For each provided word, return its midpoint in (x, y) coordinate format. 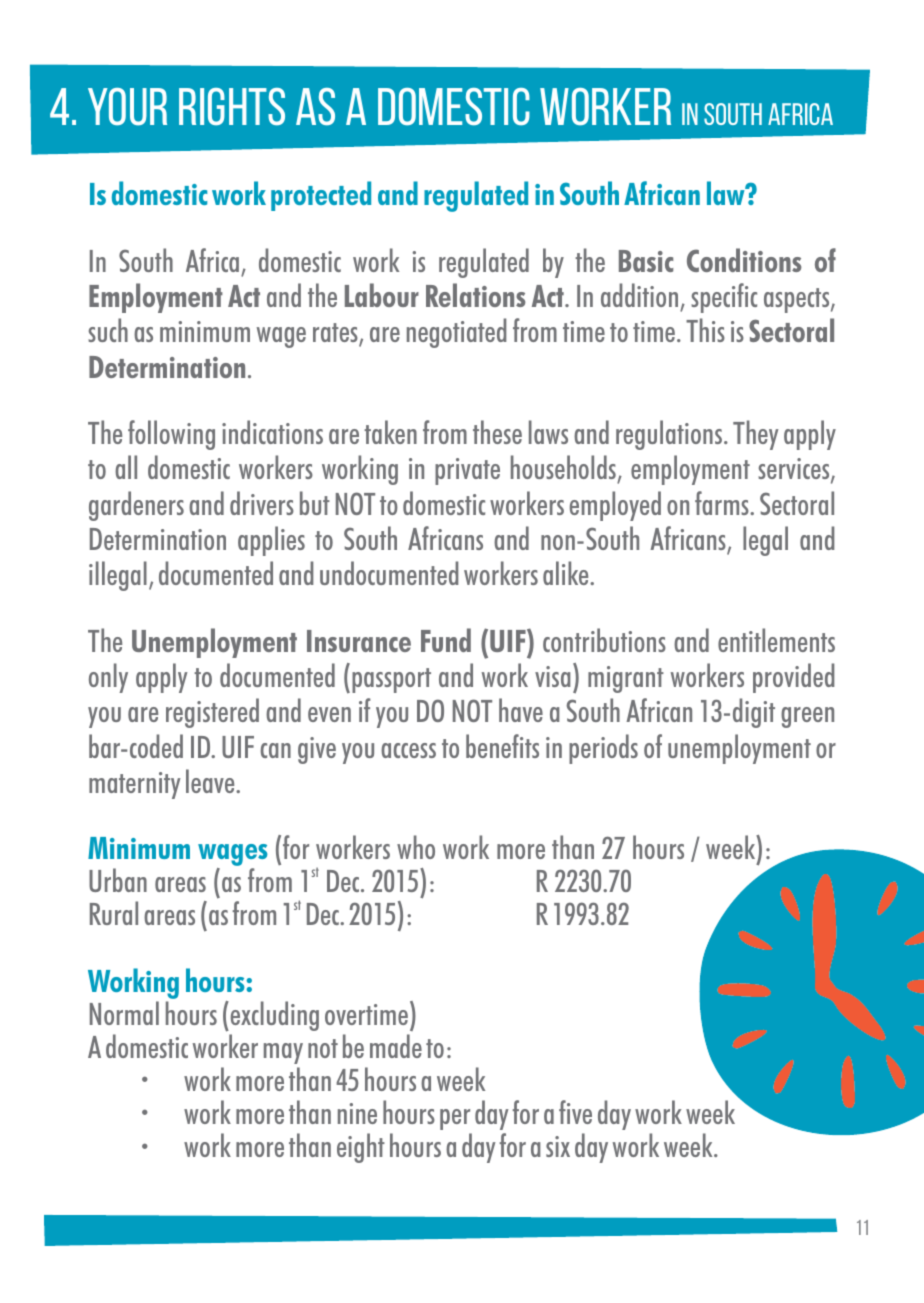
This (705, 330)
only (108, 678)
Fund (446, 640)
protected (321, 196)
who (416, 847)
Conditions (744, 260)
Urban (118, 880)
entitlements (776, 640)
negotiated (456, 333)
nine (357, 1113)
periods (603, 749)
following (171, 435)
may (283, 1053)
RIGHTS (232, 106)
